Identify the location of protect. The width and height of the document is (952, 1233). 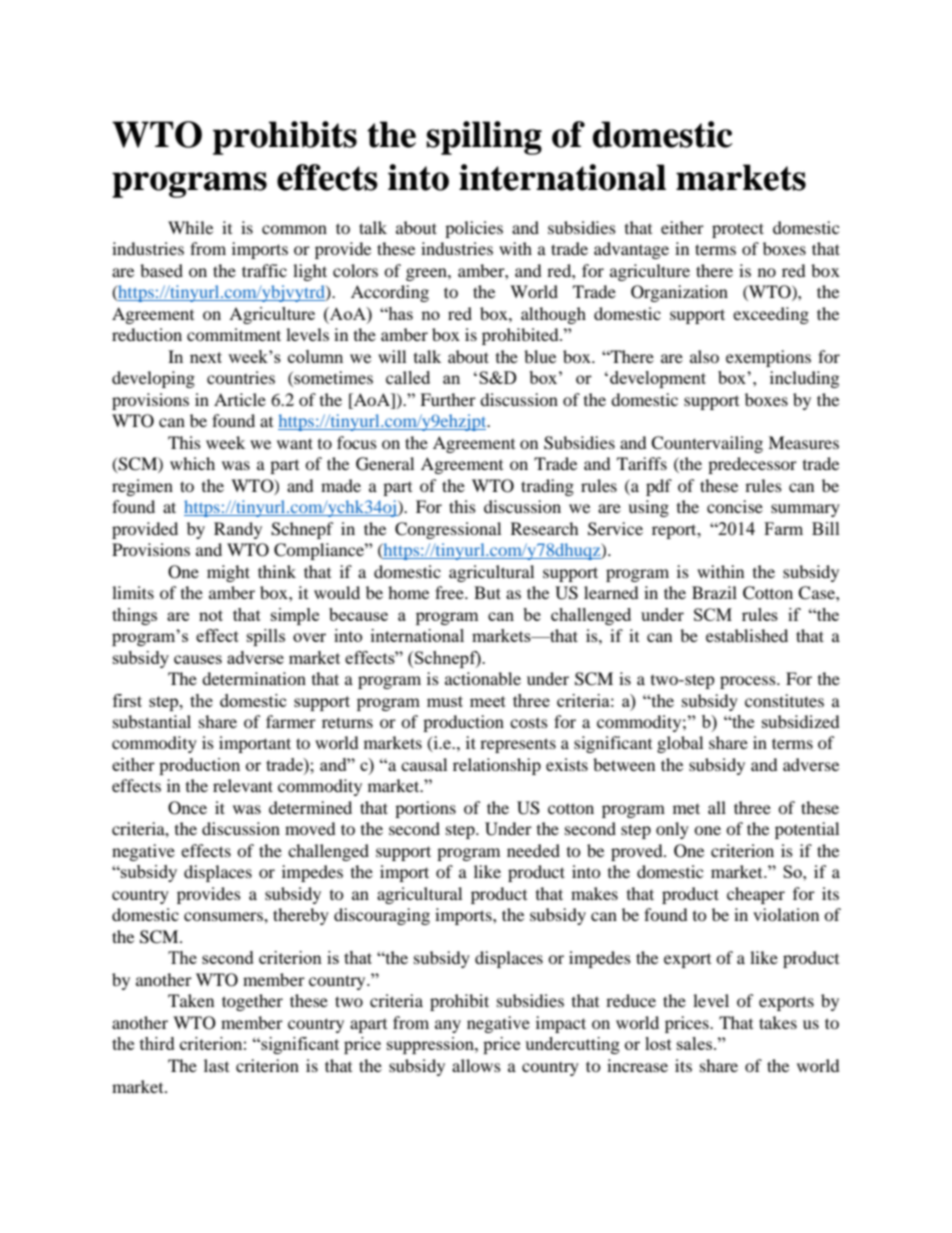
(738, 230).
